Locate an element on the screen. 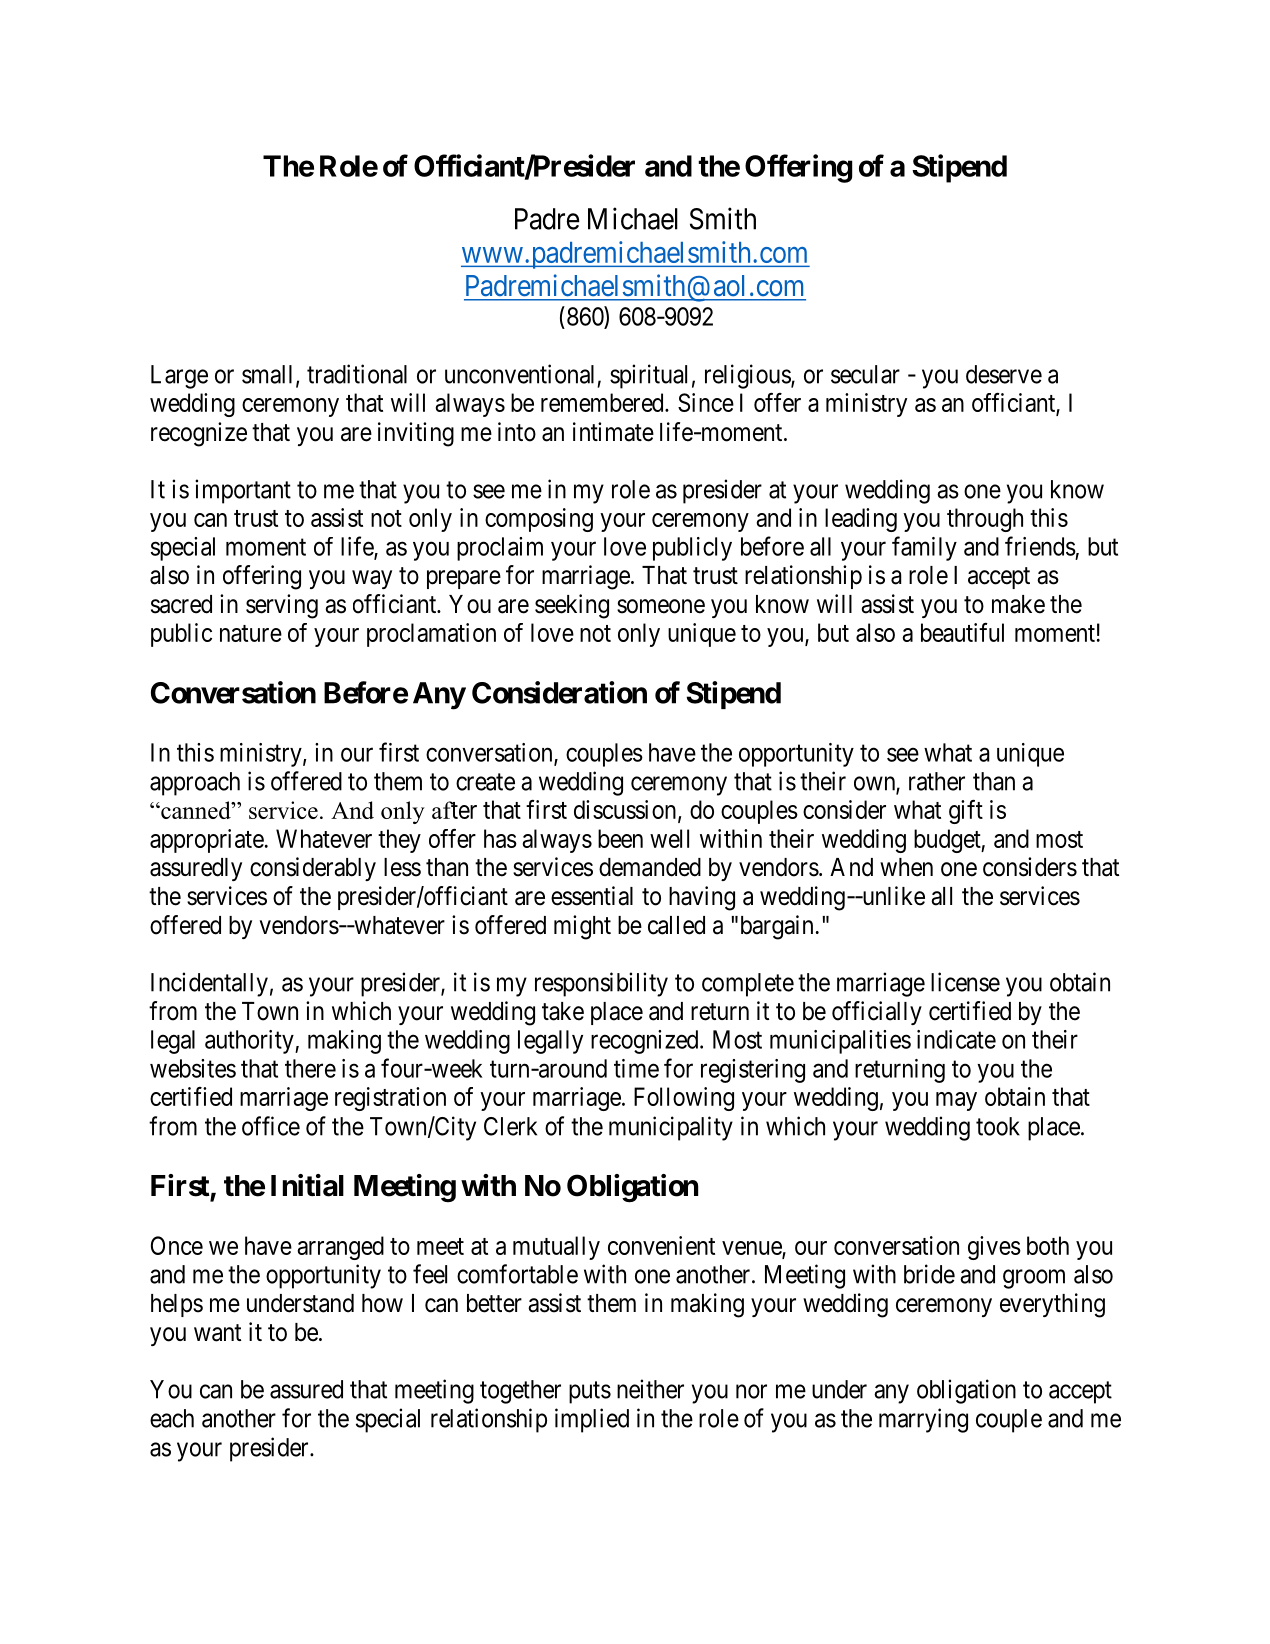 This screenshot has width=1270, height=1644. indicate is located at coordinates (956, 1039).
